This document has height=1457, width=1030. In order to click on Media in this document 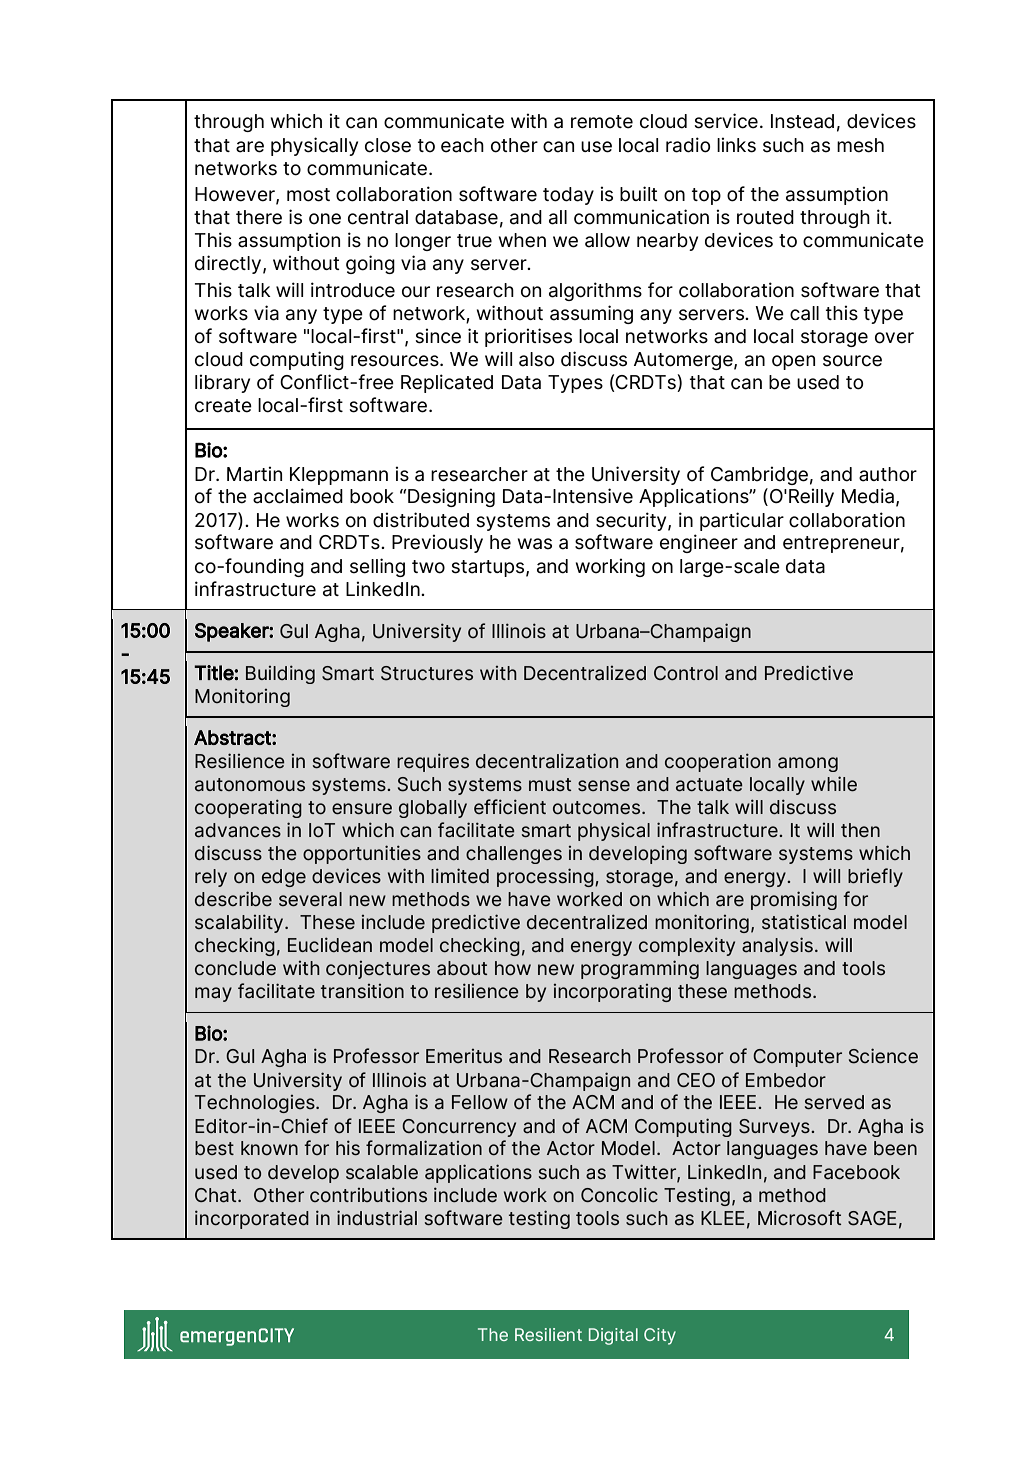, I will do `click(868, 496)`.
